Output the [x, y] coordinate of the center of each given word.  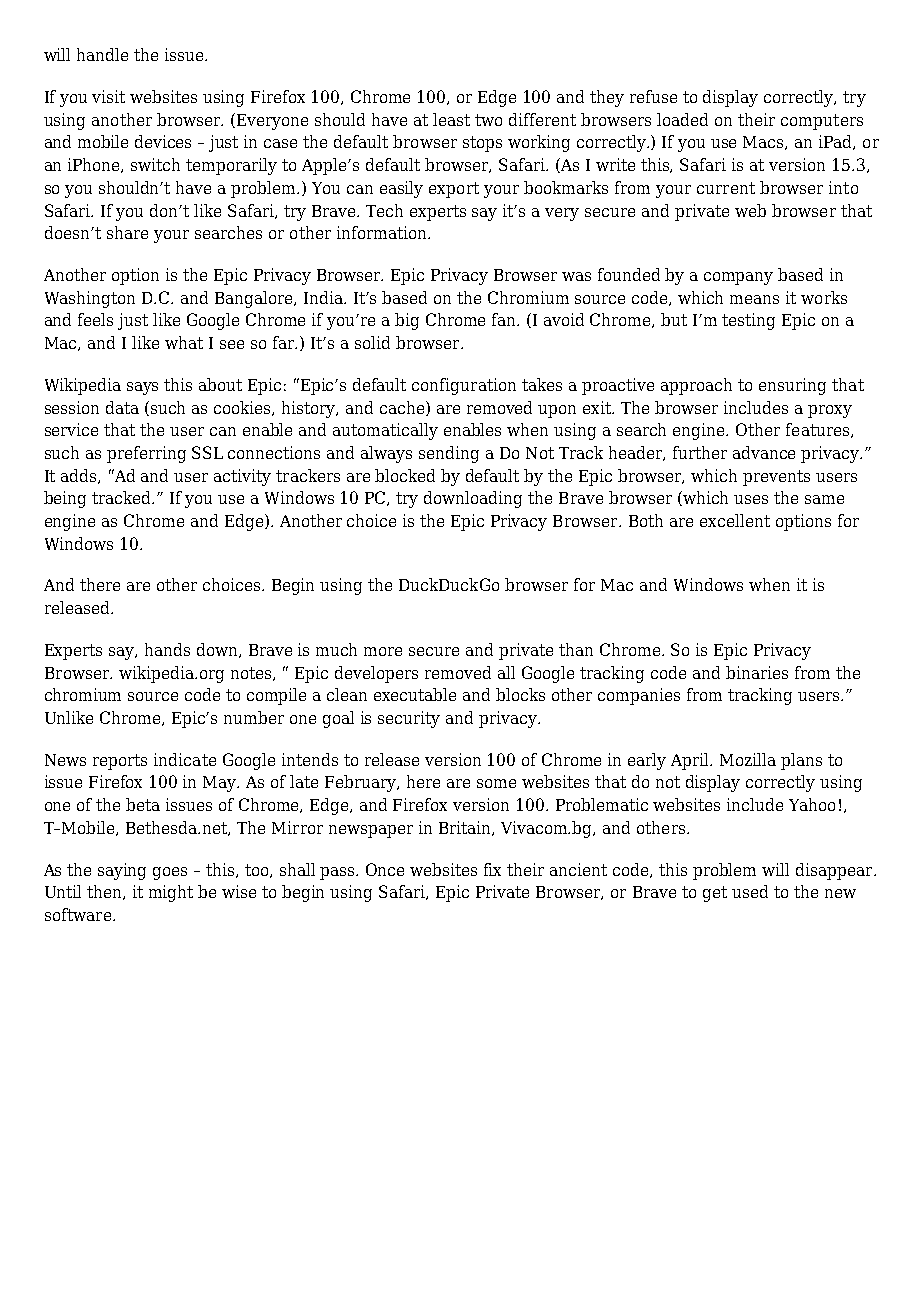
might [171, 893]
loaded [682, 119]
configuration [464, 386]
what [184, 342]
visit [108, 96]
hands [167, 649]
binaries [757, 672]
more [383, 651]
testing [748, 321]
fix [492, 869]
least [451, 119]
